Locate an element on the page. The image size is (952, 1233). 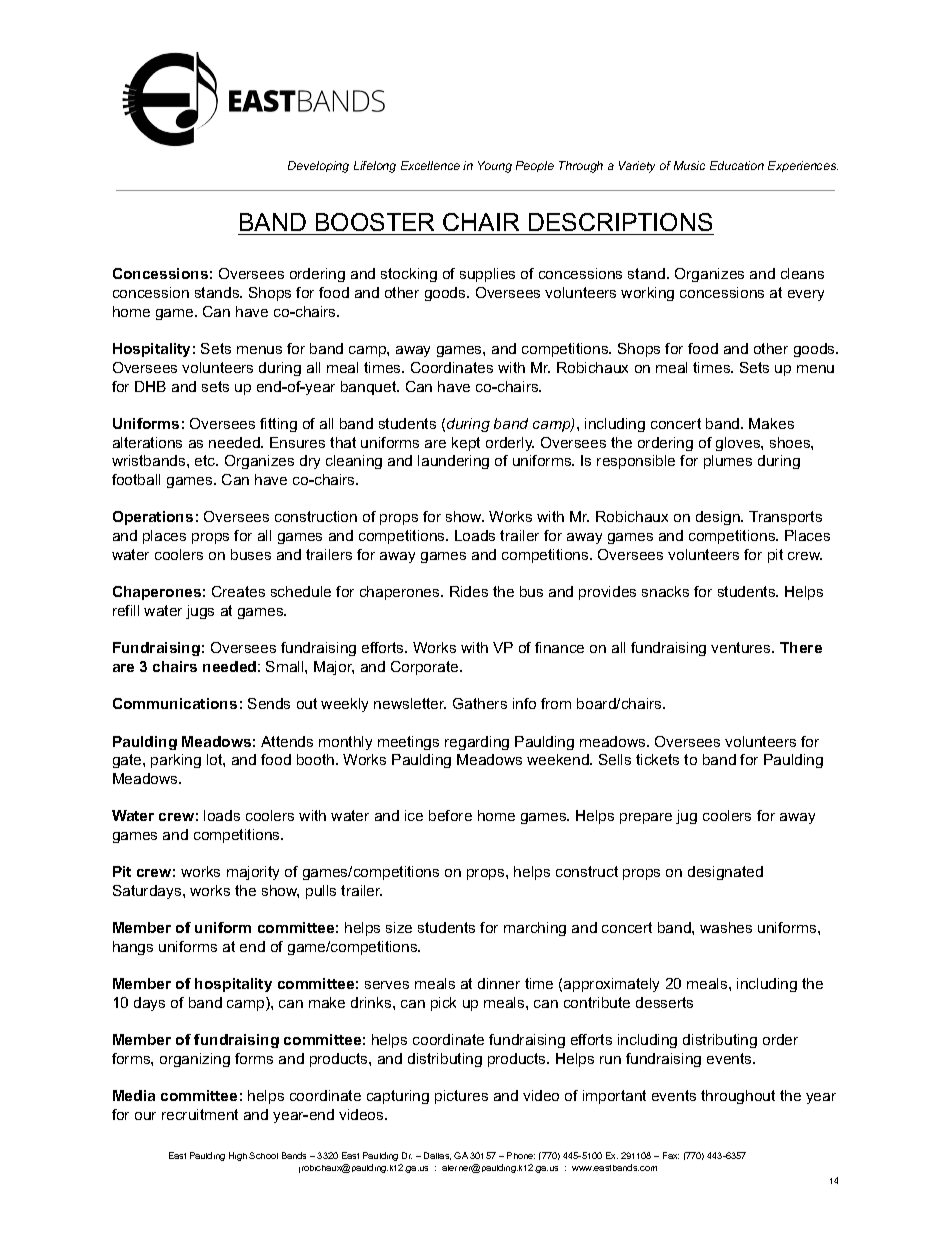
ventures is located at coordinates (742, 647).
